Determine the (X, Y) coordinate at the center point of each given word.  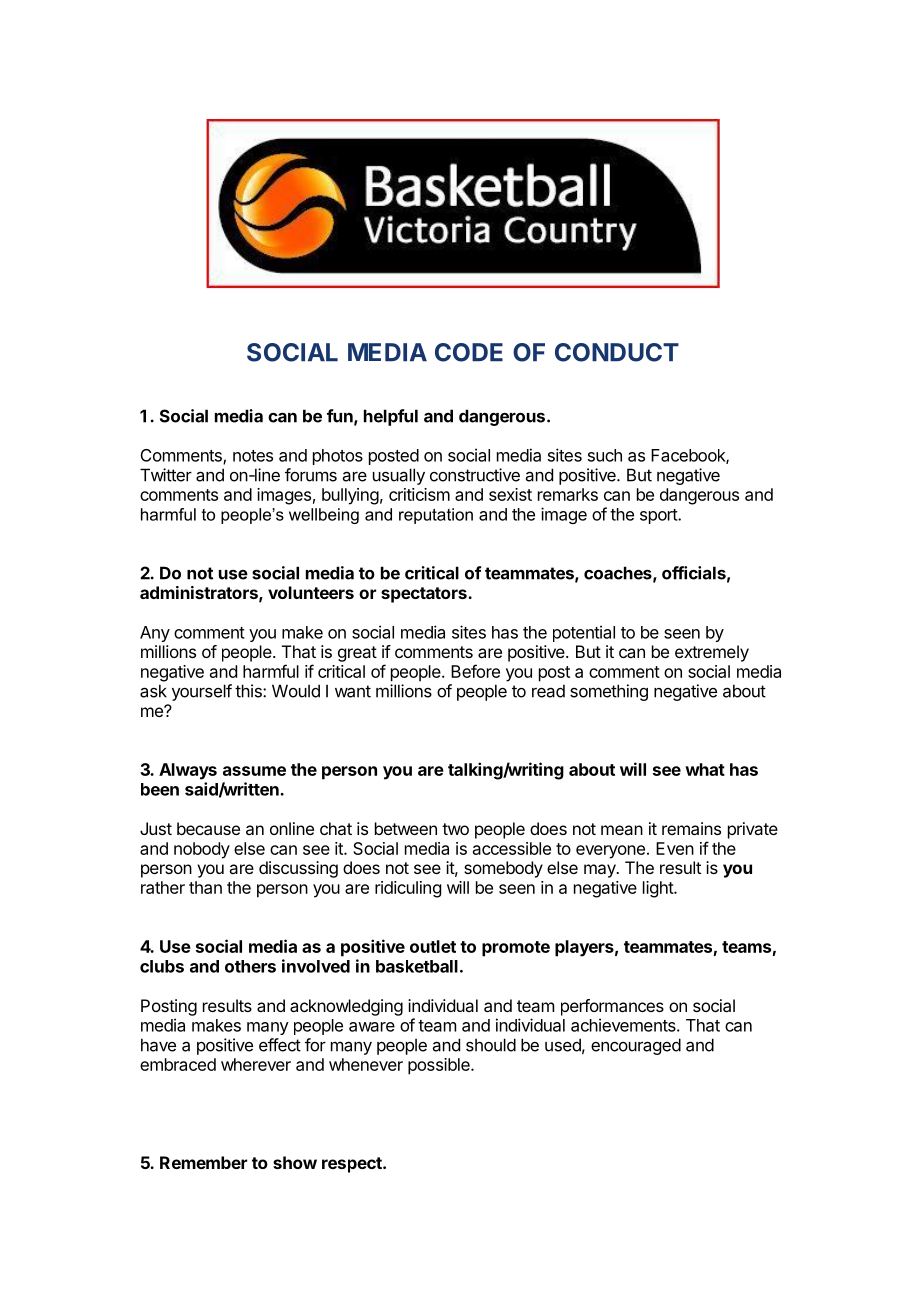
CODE (469, 352)
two (455, 829)
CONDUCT (617, 352)
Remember (203, 1162)
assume (254, 771)
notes (253, 456)
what (705, 769)
